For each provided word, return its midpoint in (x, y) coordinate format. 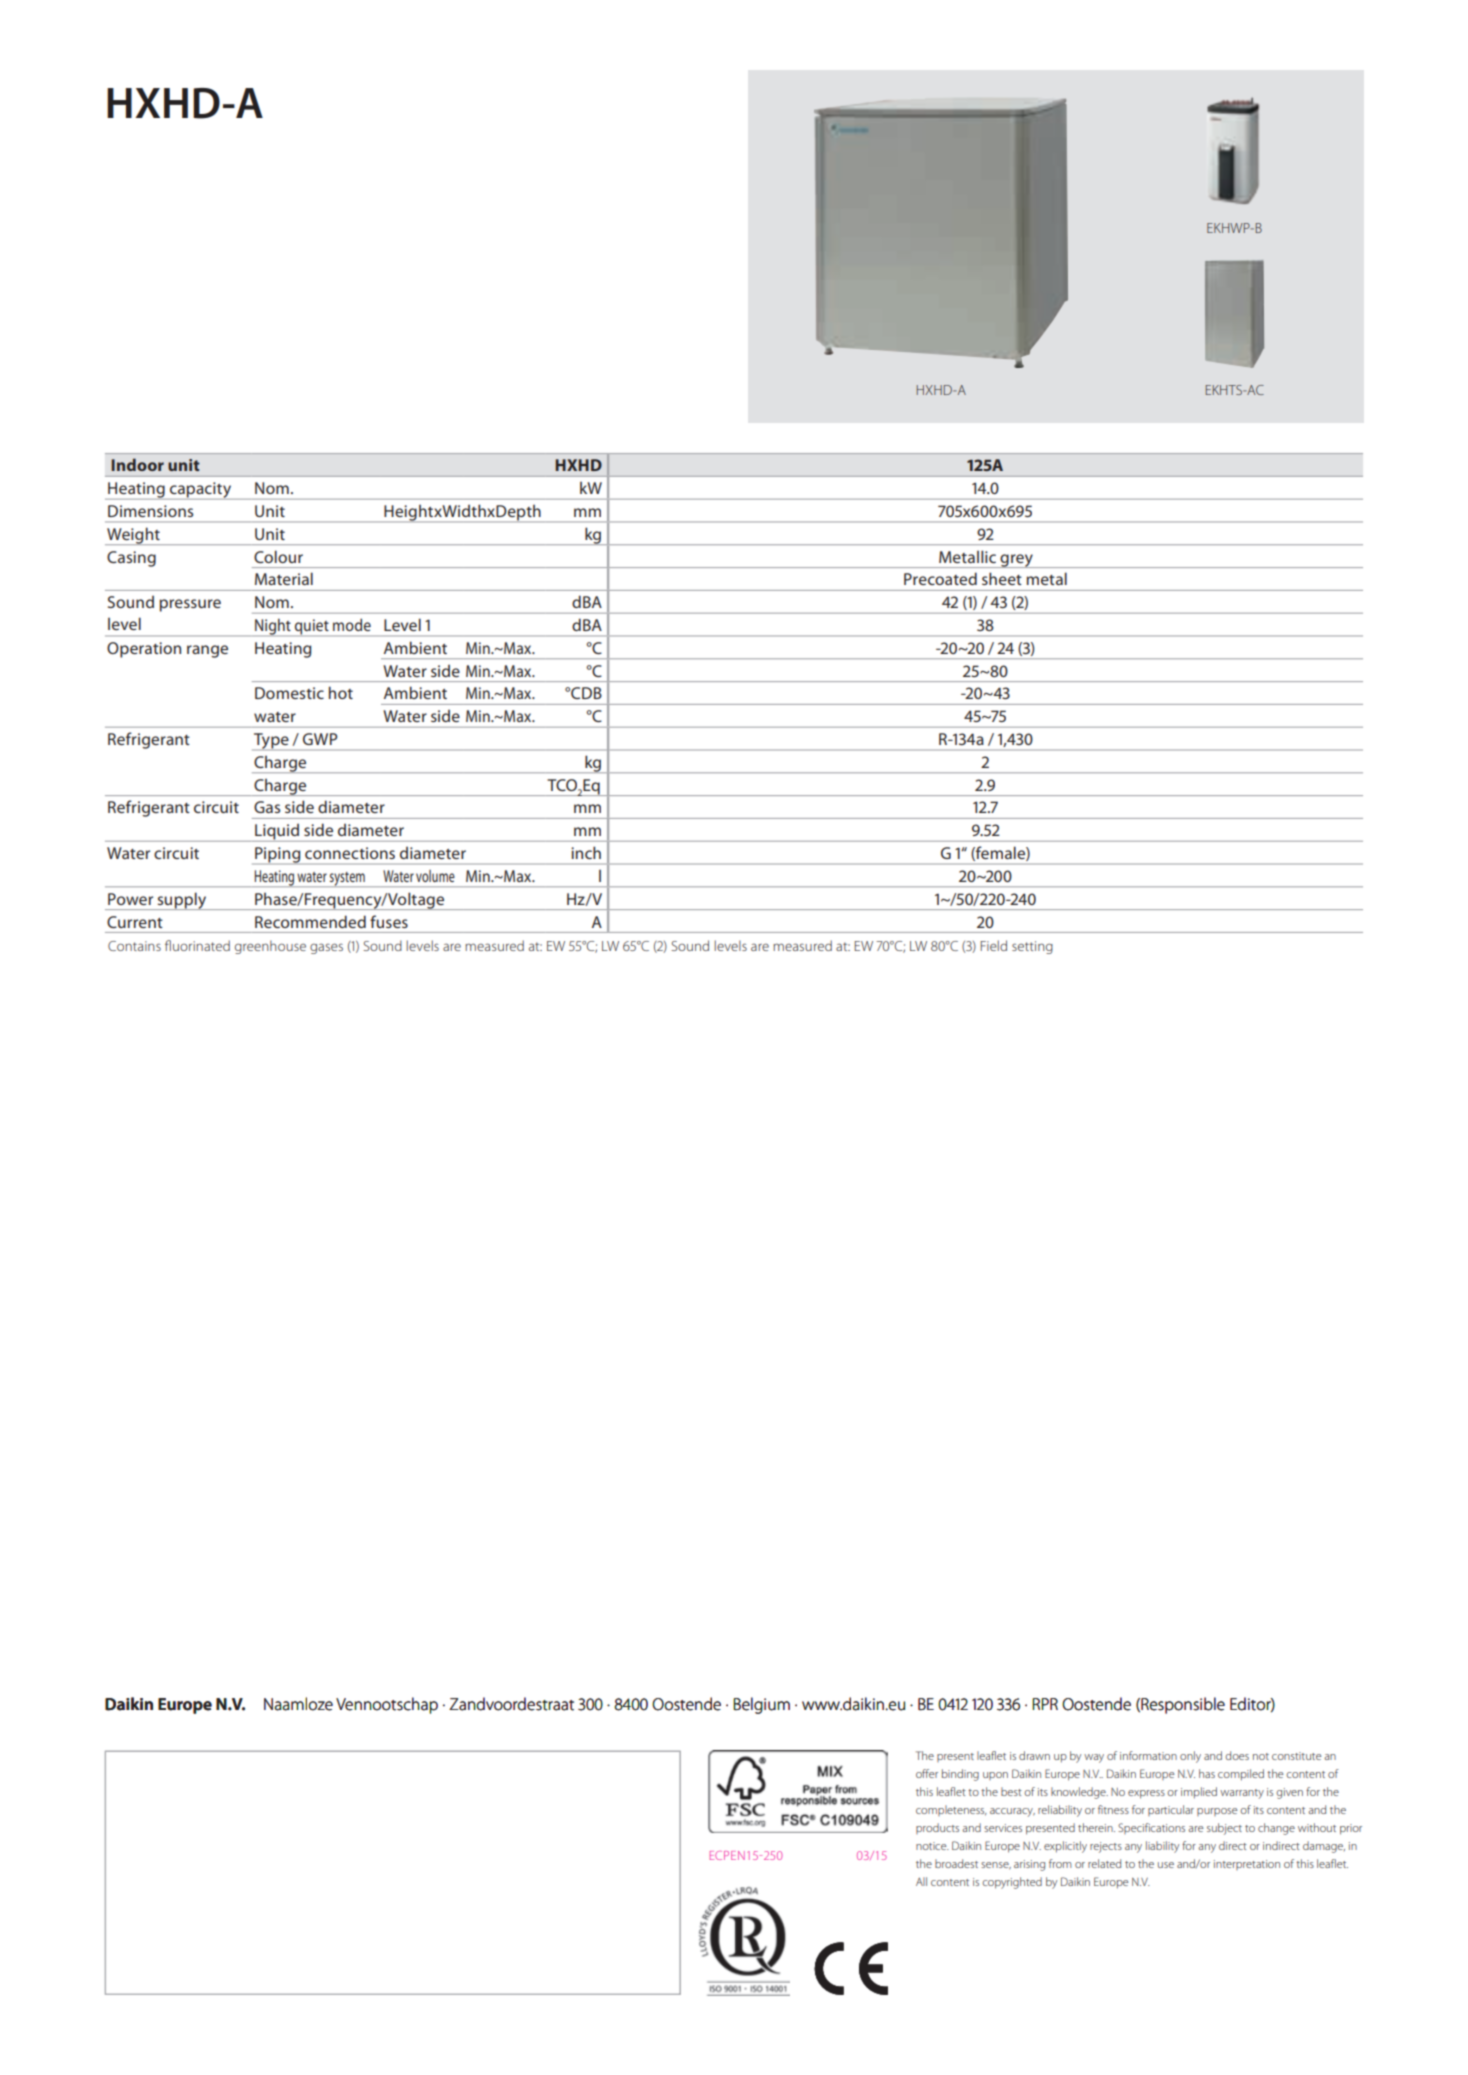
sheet (1002, 578)
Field (993, 945)
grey (1016, 561)
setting (1032, 947)
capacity (201, 491)
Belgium (761, 1705)
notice (932, 1846)
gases (326, 948)
